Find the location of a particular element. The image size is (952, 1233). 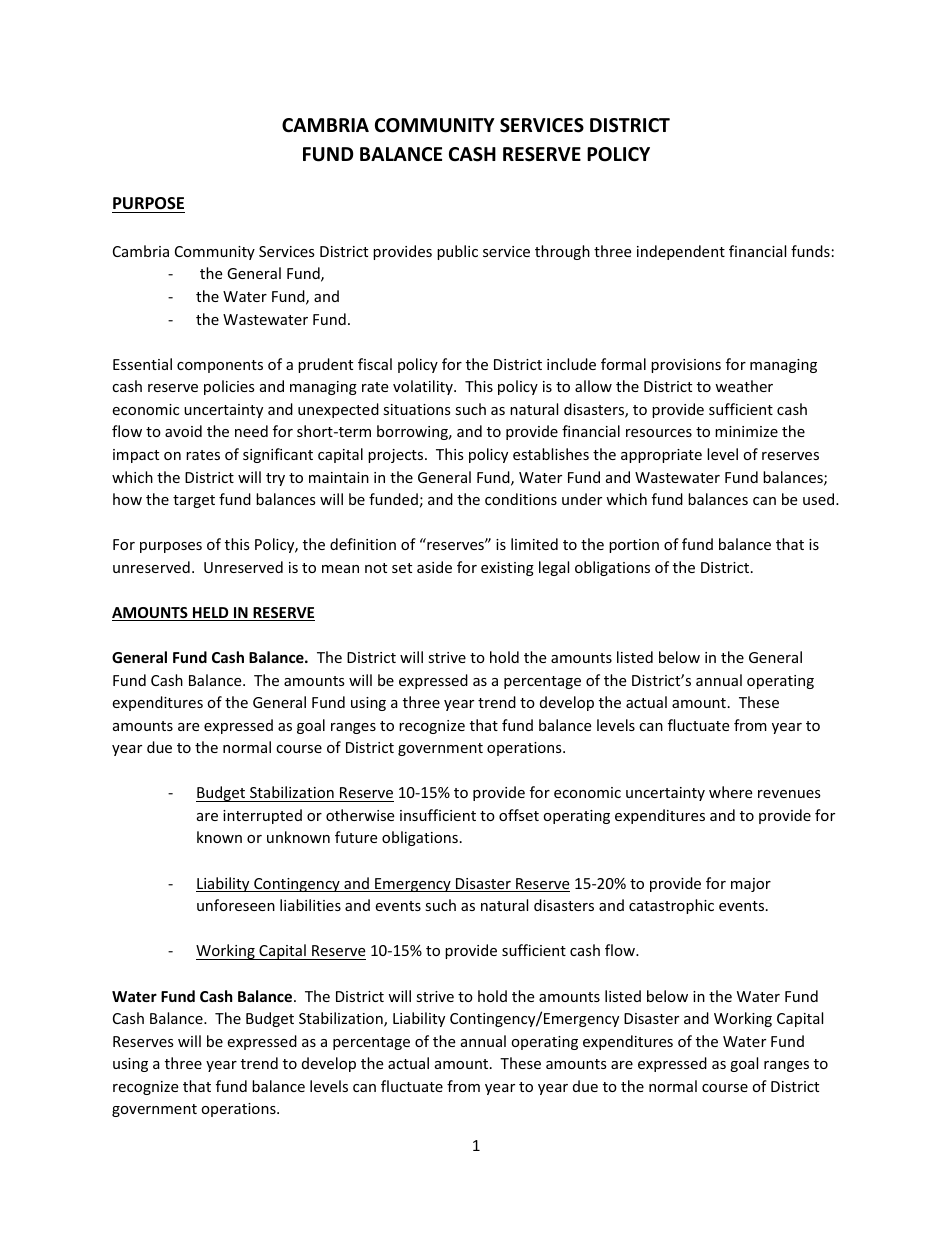

existing is located at coordinates (507, 569).
